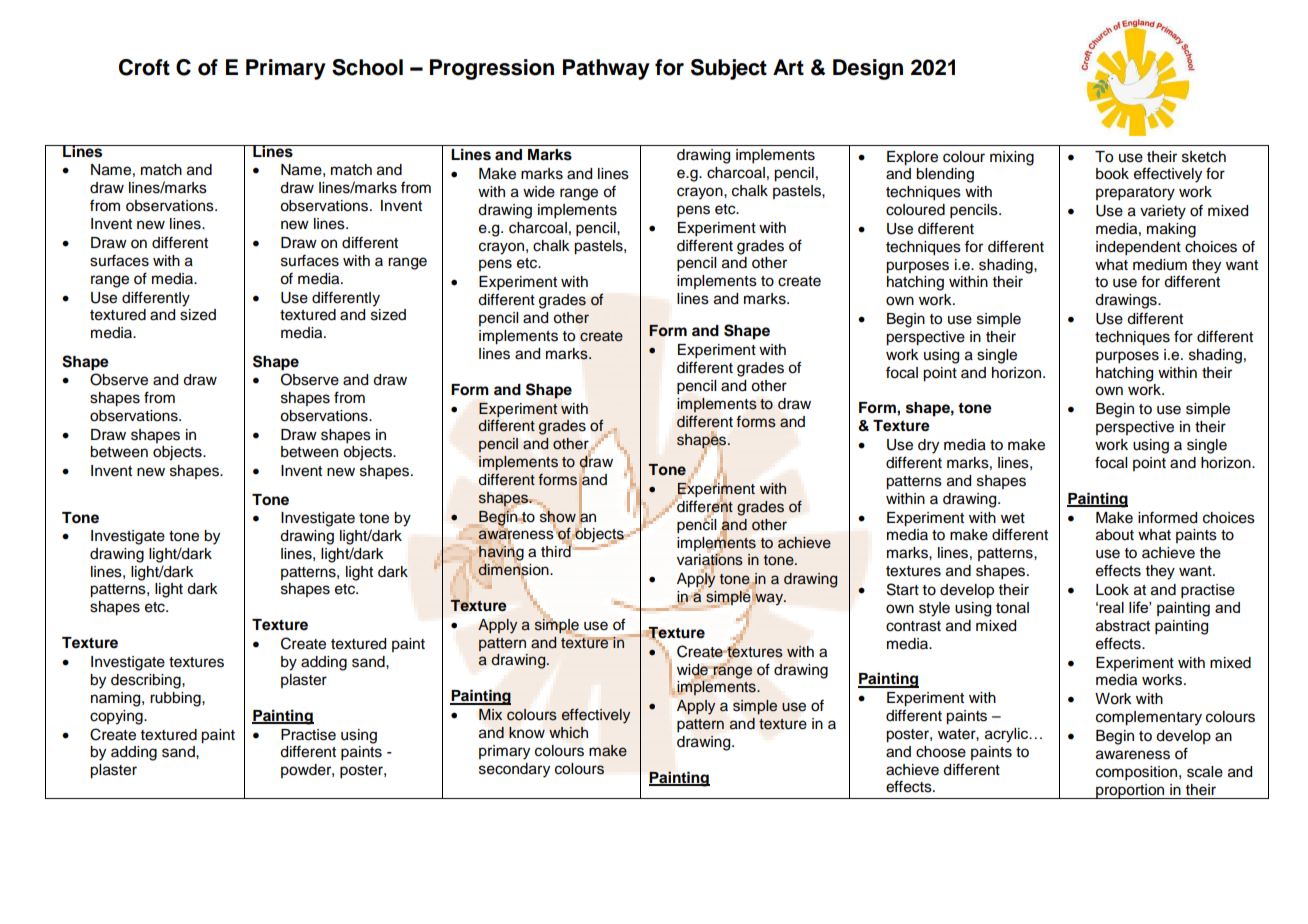 This screenshot has height=924, width=1308. I want to click on Design, so click(868, 69).
